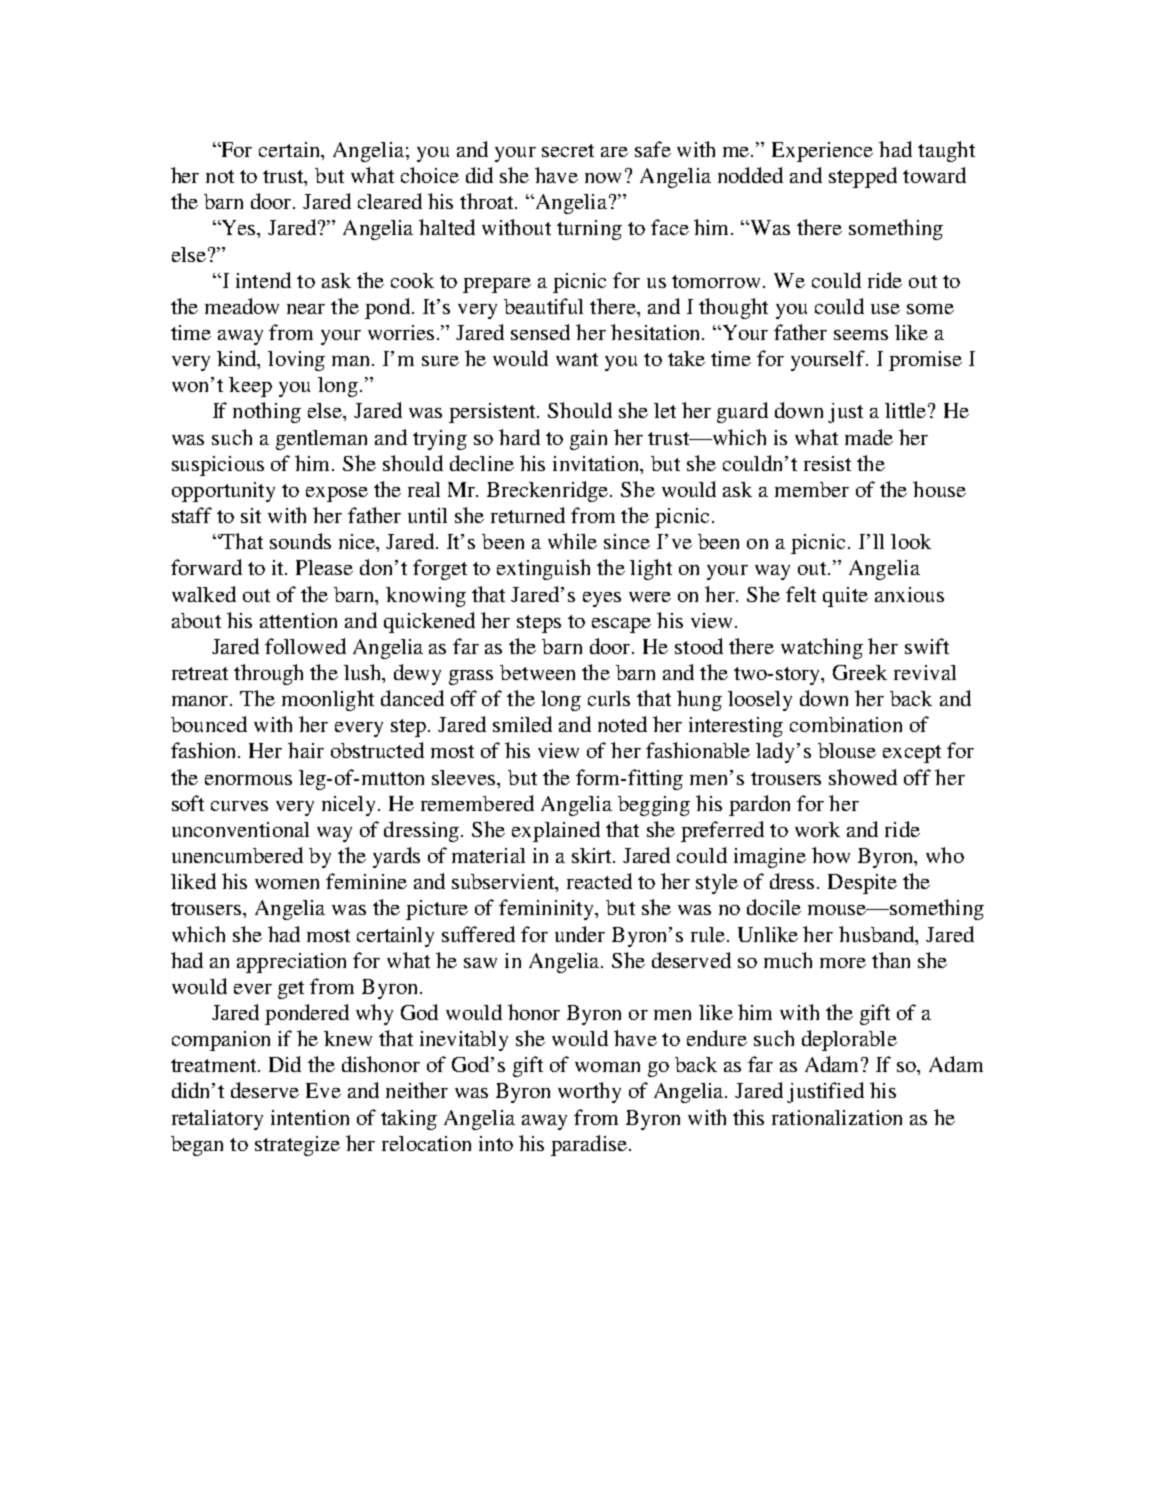 This image has height=1501, width=1160. Describe the element at coordinates (568, 150) in the image. I see `secret` at that location.
